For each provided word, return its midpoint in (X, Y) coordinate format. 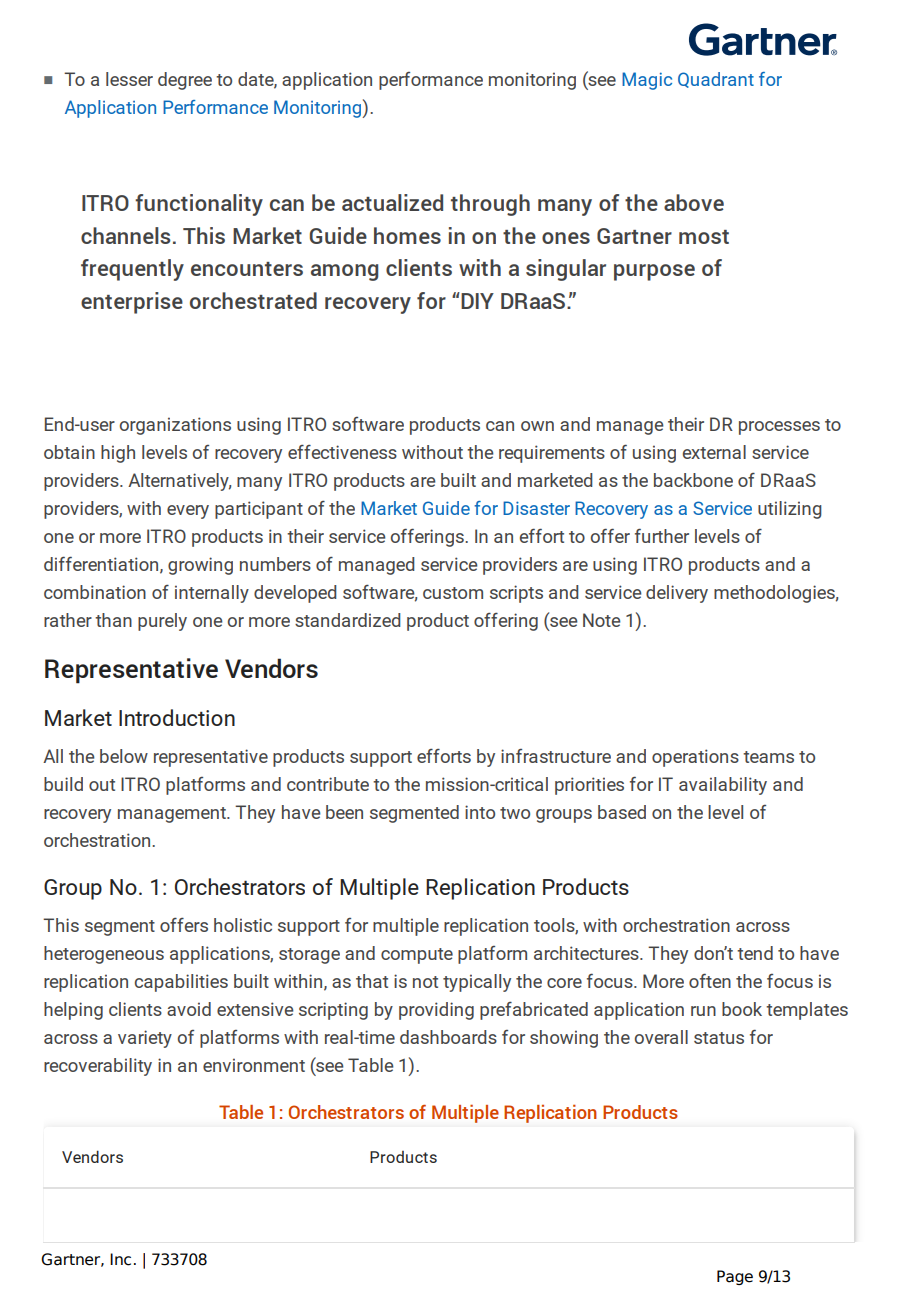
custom (453, 593)
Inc (120, 1259)
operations (695, 758)
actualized (392, 202)
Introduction (177, 717)
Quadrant (716, 80)
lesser (129, 79)
